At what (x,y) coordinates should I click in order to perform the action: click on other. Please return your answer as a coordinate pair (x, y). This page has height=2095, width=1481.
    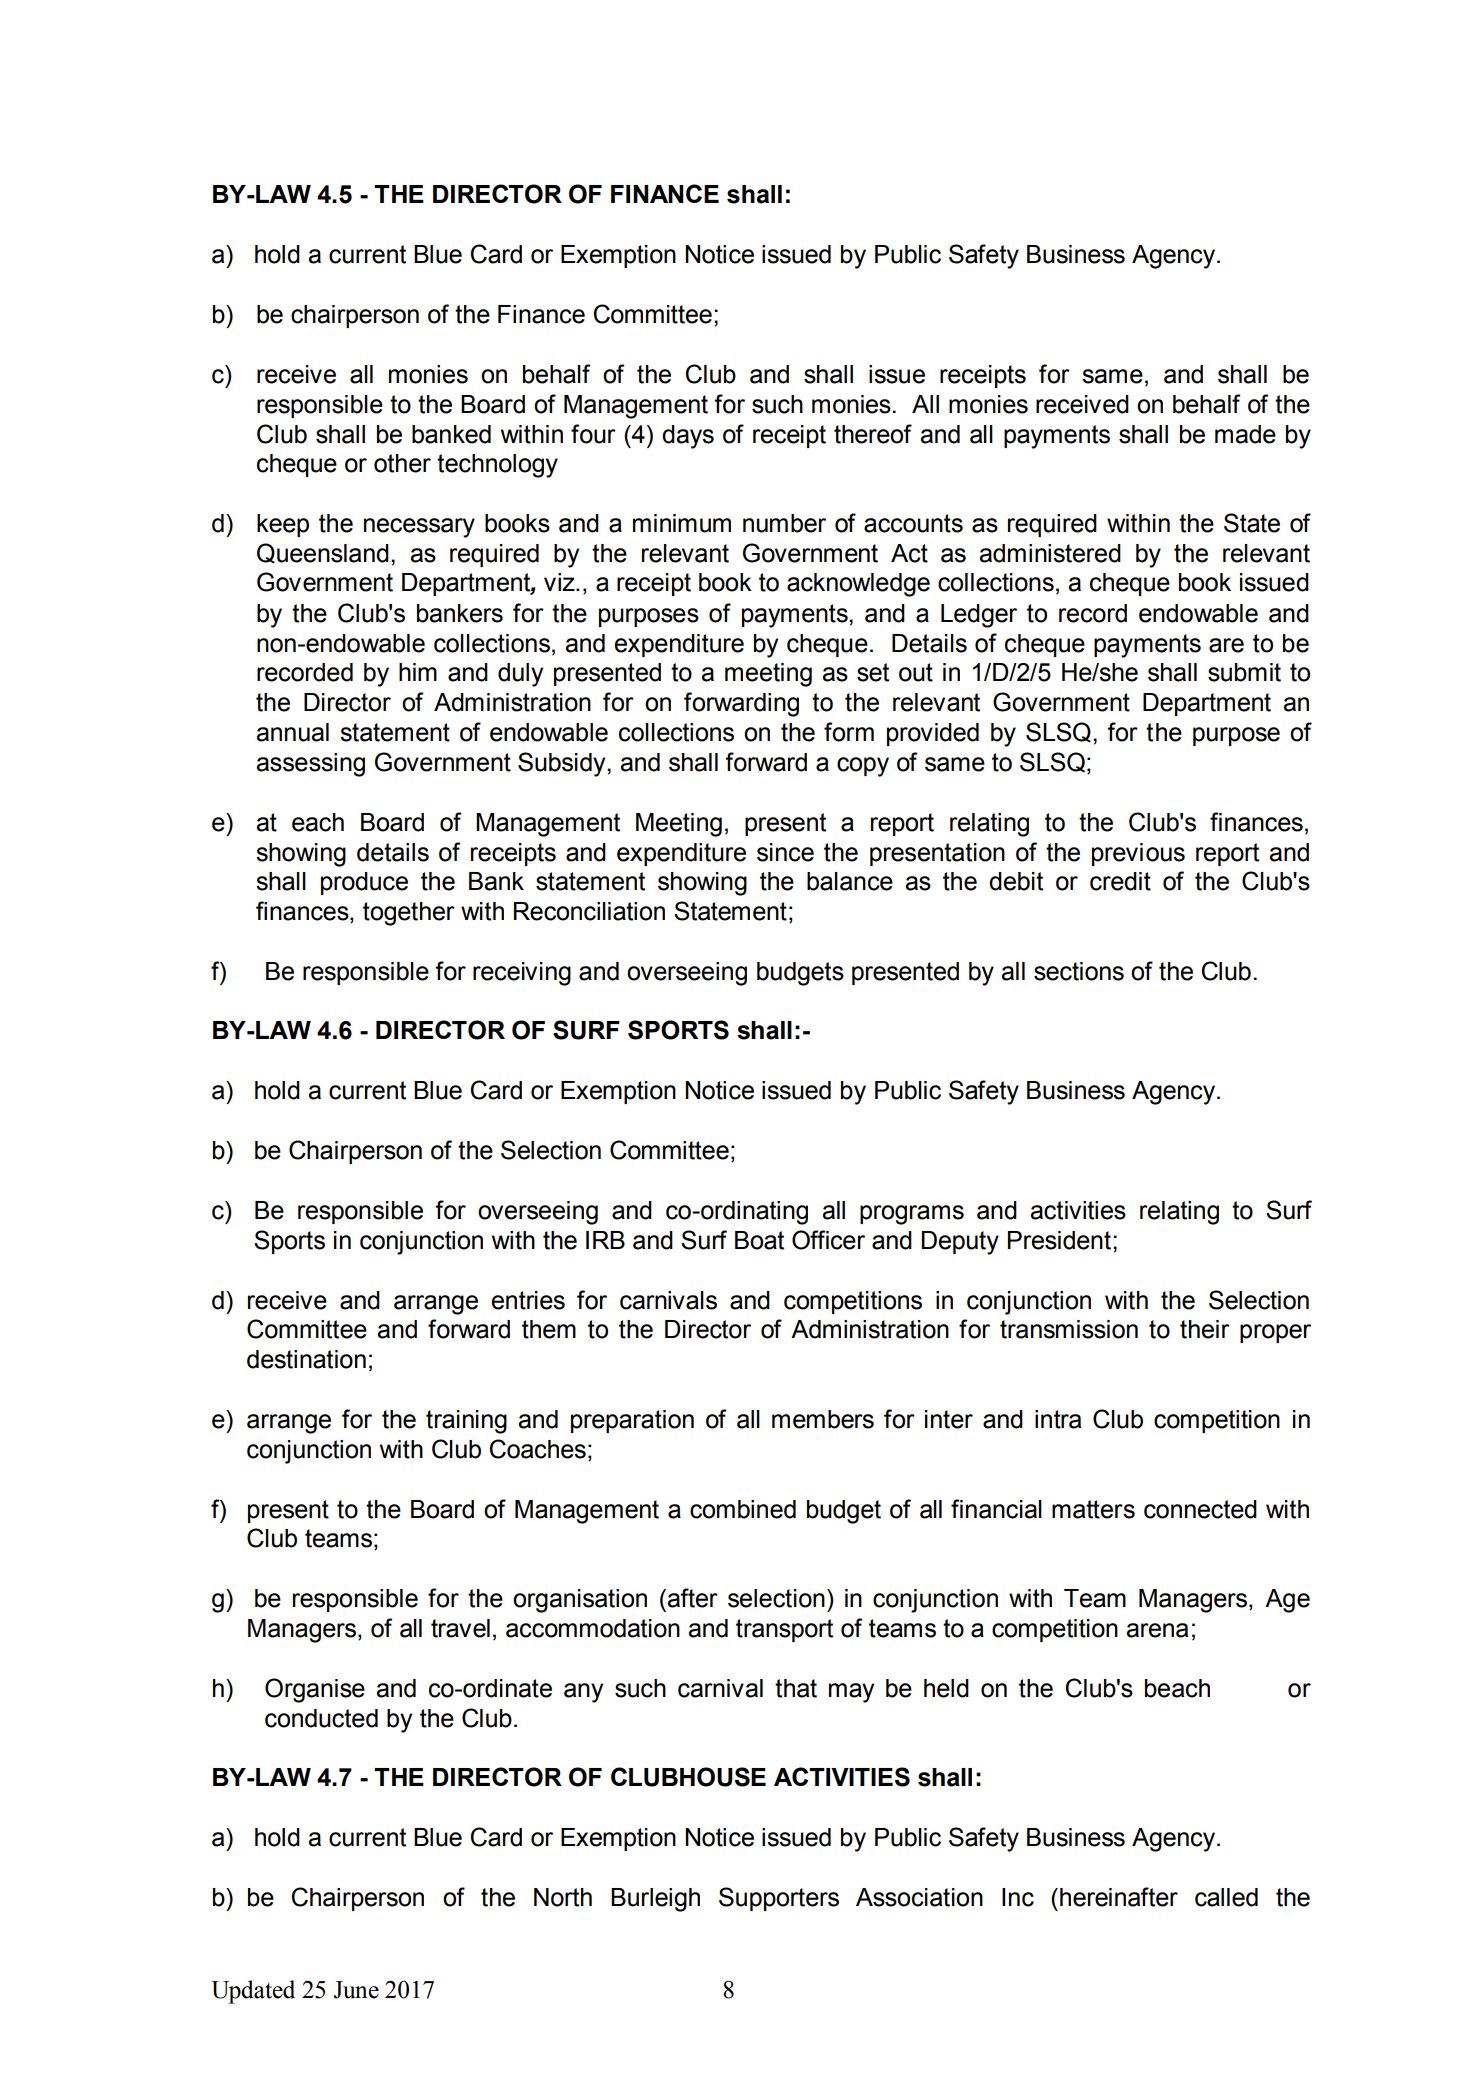
    Looking at the image, I should click on (402, 463).
